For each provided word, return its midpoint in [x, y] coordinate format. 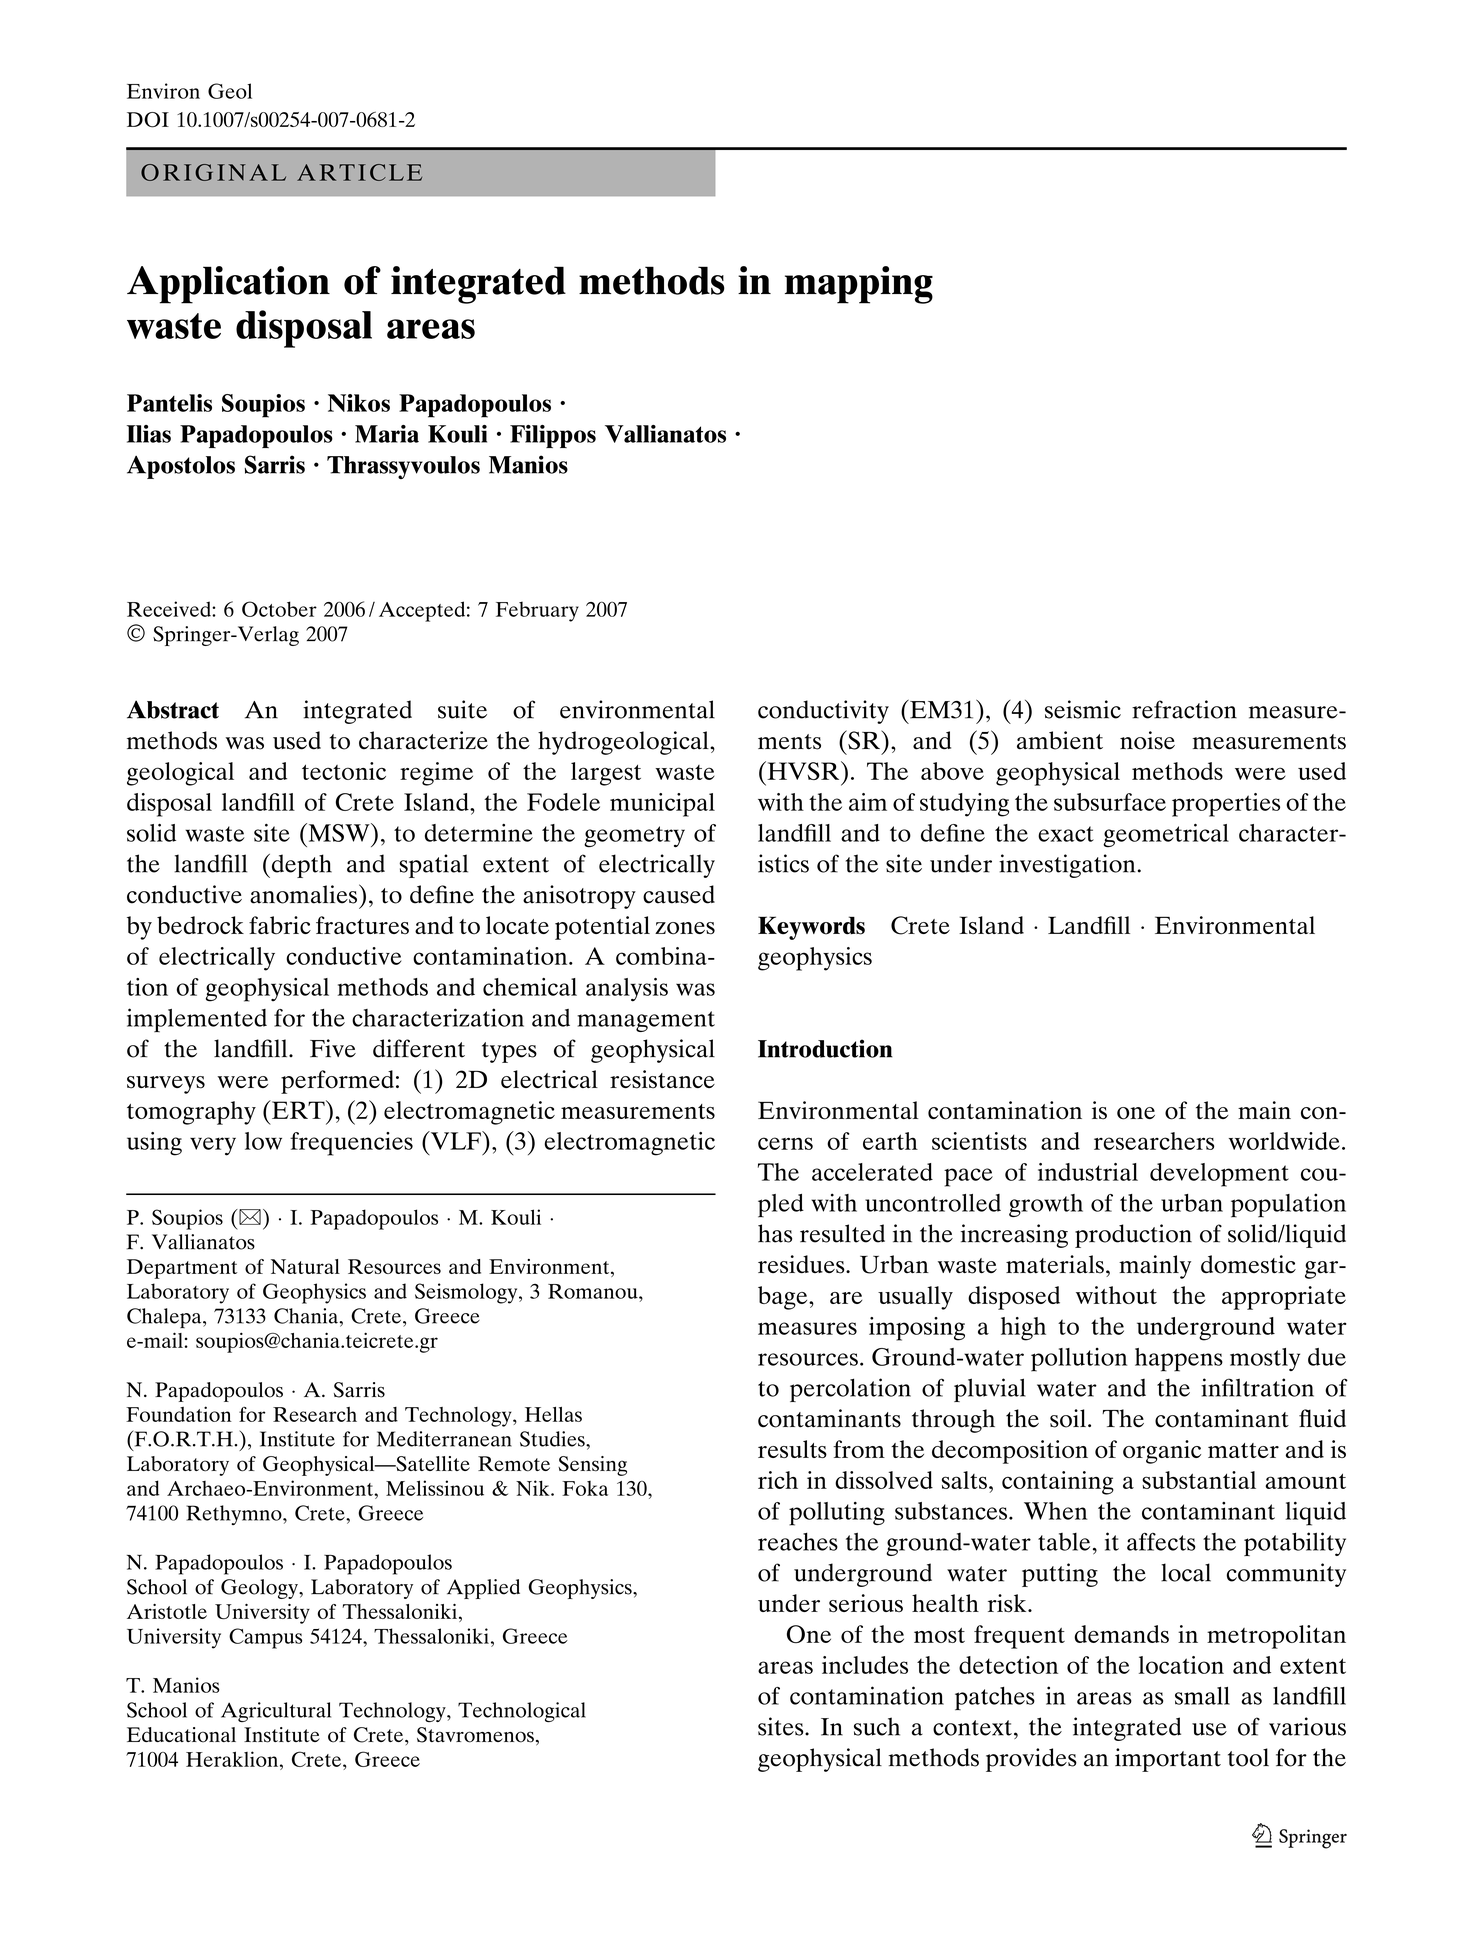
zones [685, 928]
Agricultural [276, 1712]
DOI [148, 120]
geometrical [1166, 835]
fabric [280, 925]
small [1202, 1696]
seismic [1083, 709]
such [877, 1726]
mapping [859, 285]
